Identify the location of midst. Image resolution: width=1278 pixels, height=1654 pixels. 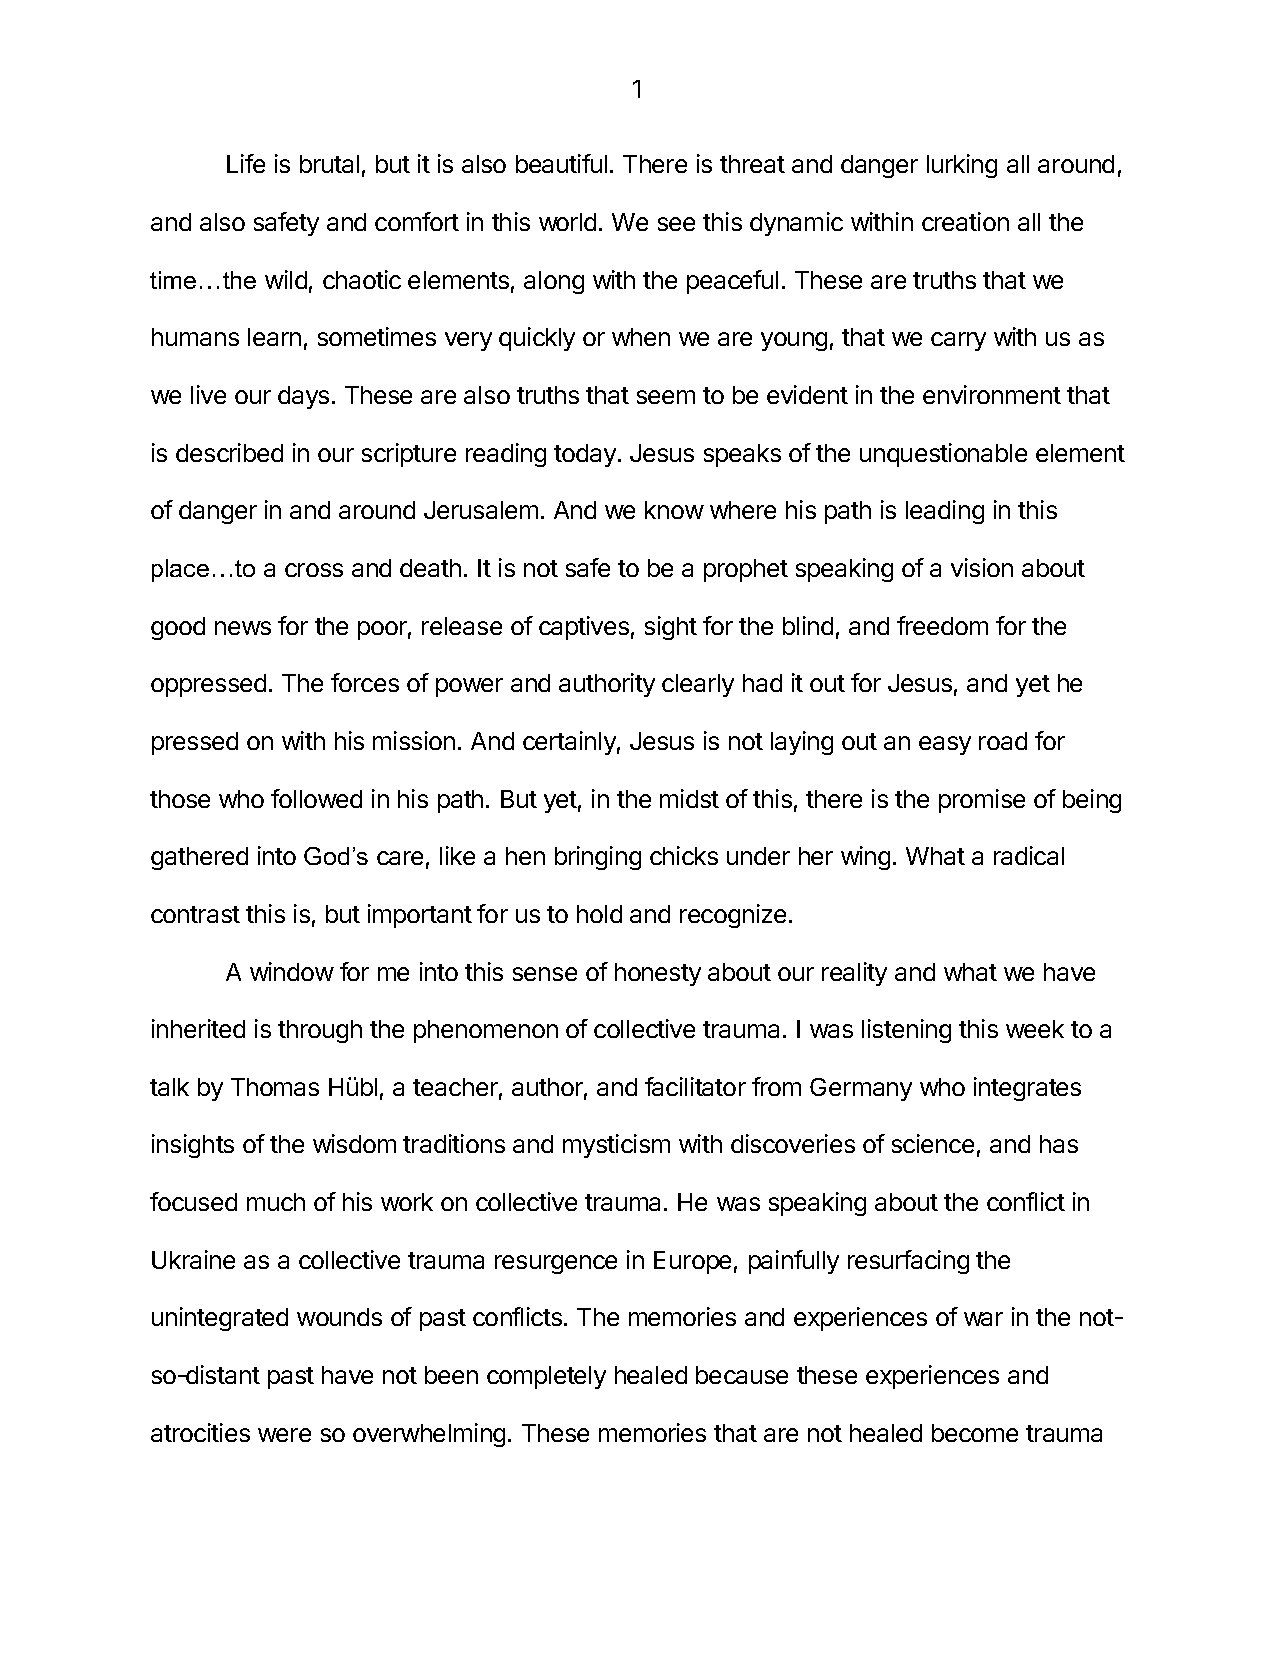
(689, 798).
